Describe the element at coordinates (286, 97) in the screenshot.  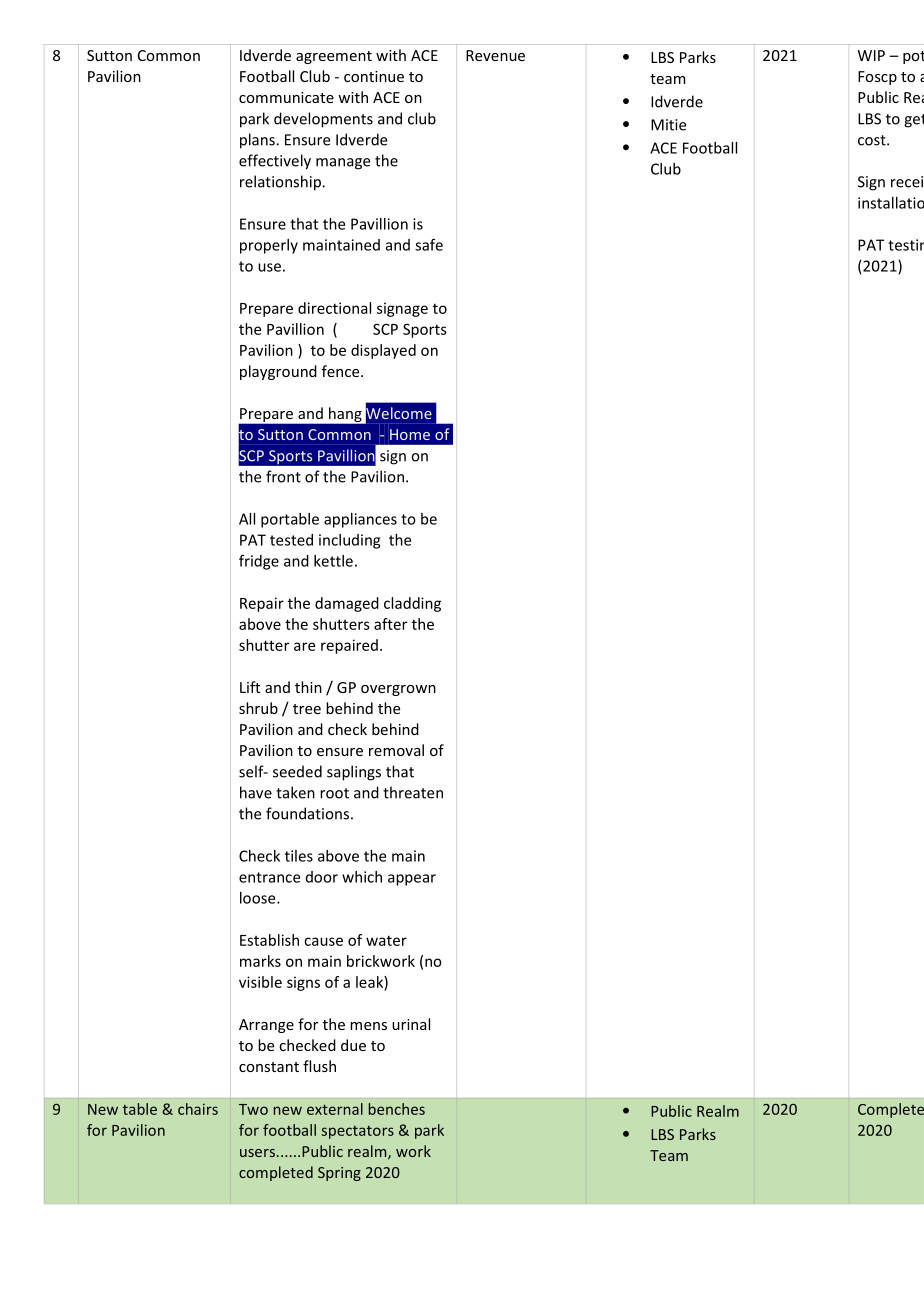
I see `communicate` at that location.
